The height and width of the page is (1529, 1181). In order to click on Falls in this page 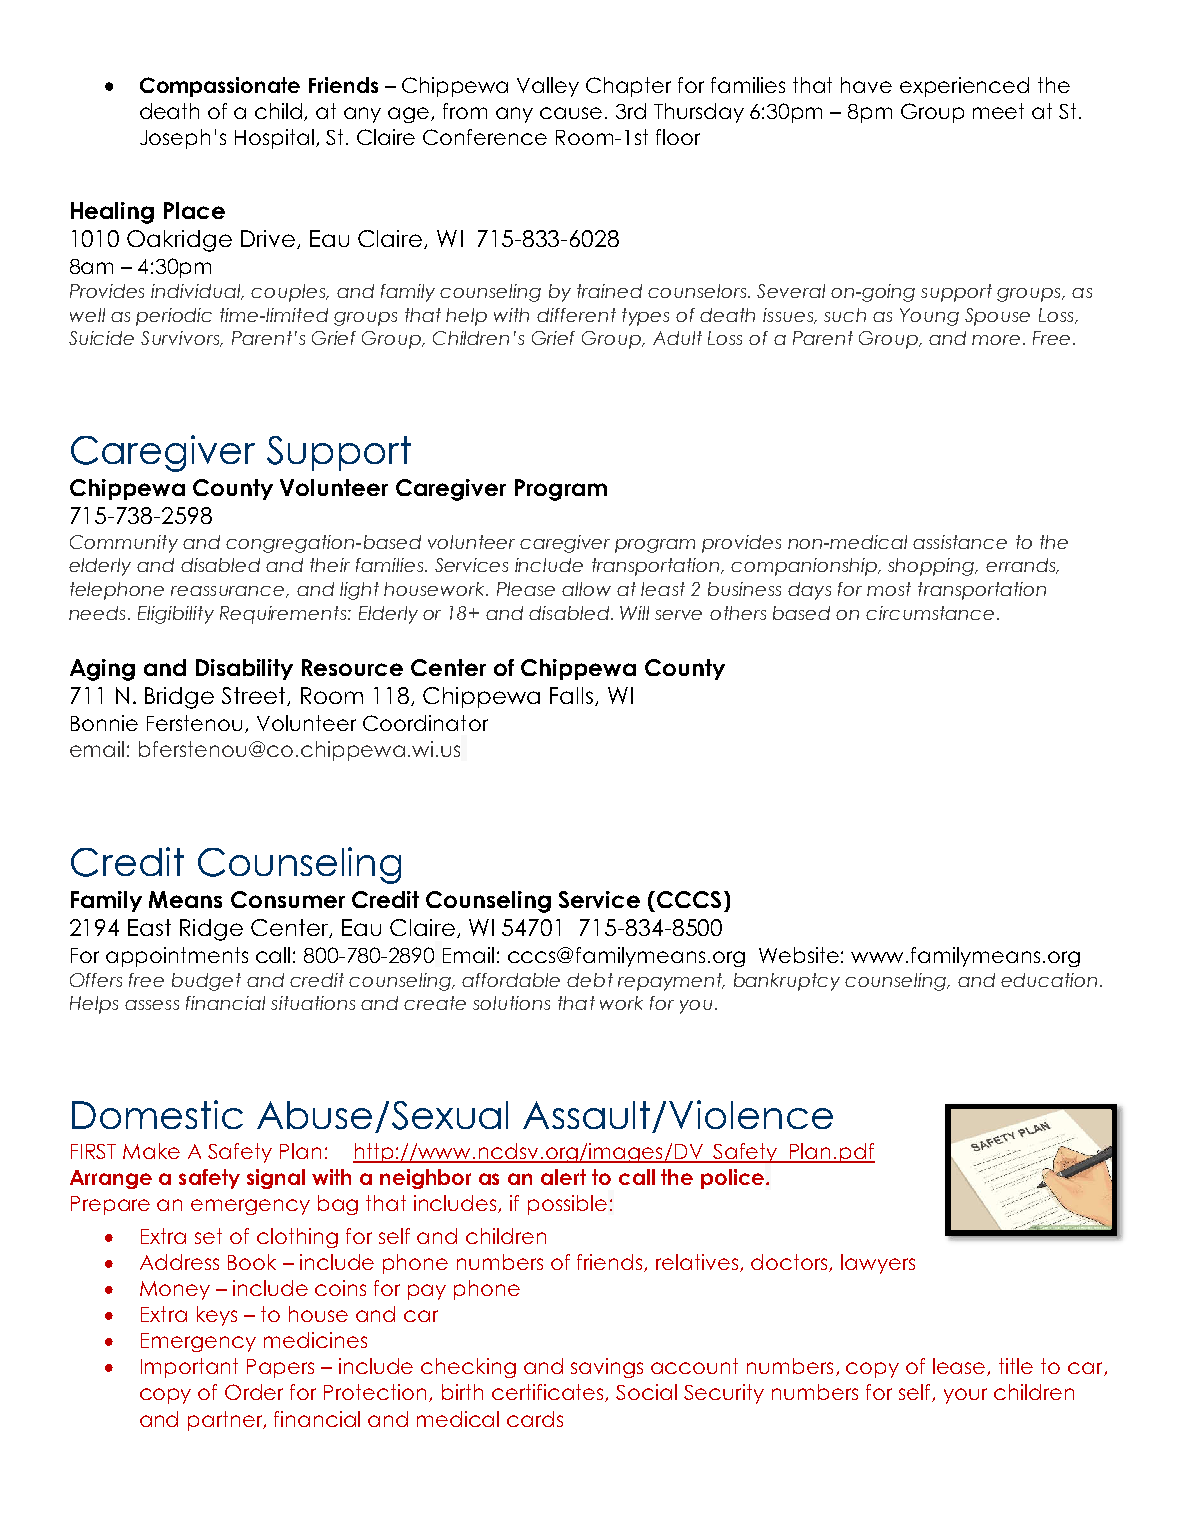, I will do `click(571, 695)`.
